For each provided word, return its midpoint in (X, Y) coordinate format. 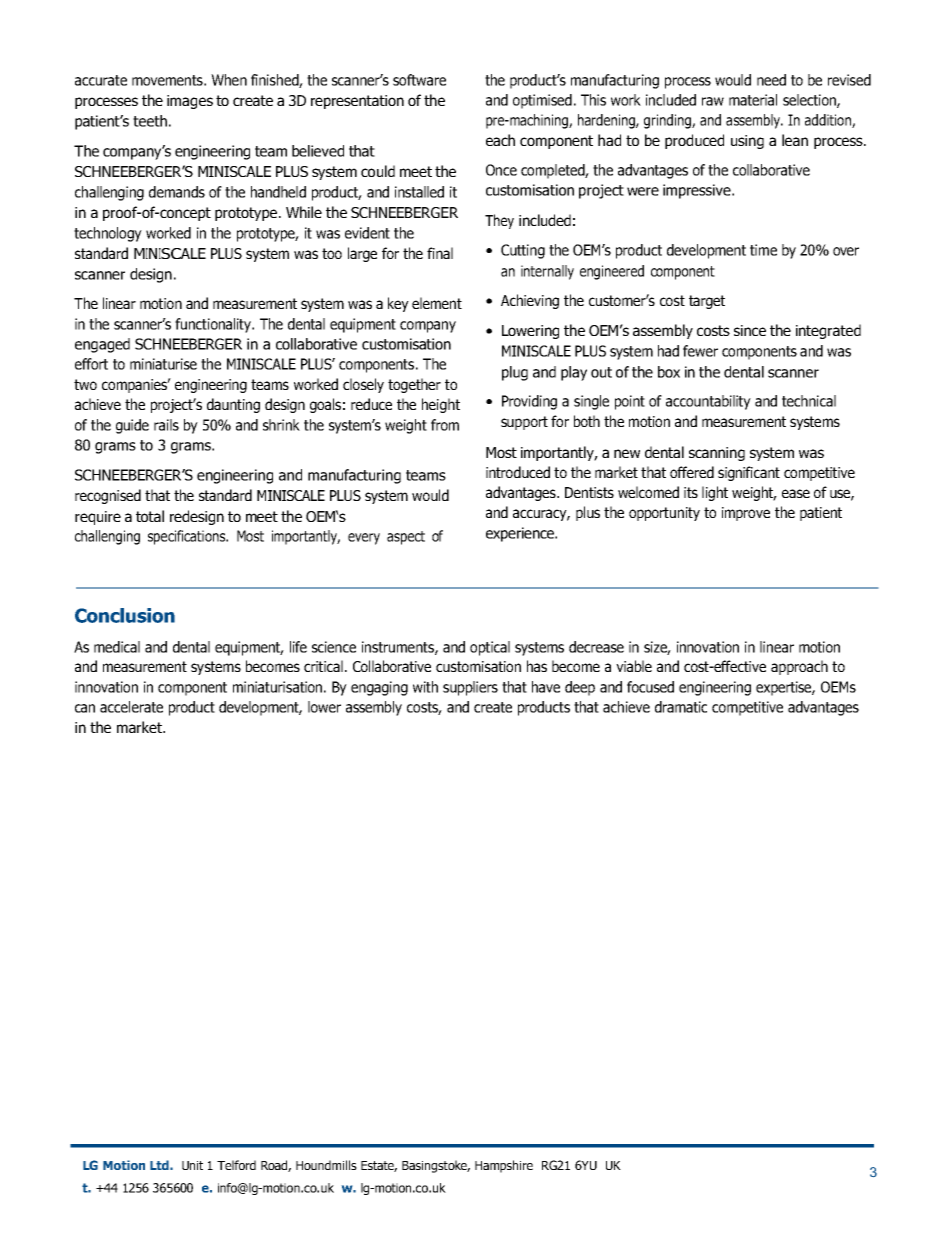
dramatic (681, 707)
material (753, 100)
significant (749, 473)
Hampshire (504, 1166)
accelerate (131, 707)
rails (166, 425)
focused (650, 687)
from (445, 425)
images (190, 102)
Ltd (160, 1165)
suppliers (470, 688)
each (500, 140)
